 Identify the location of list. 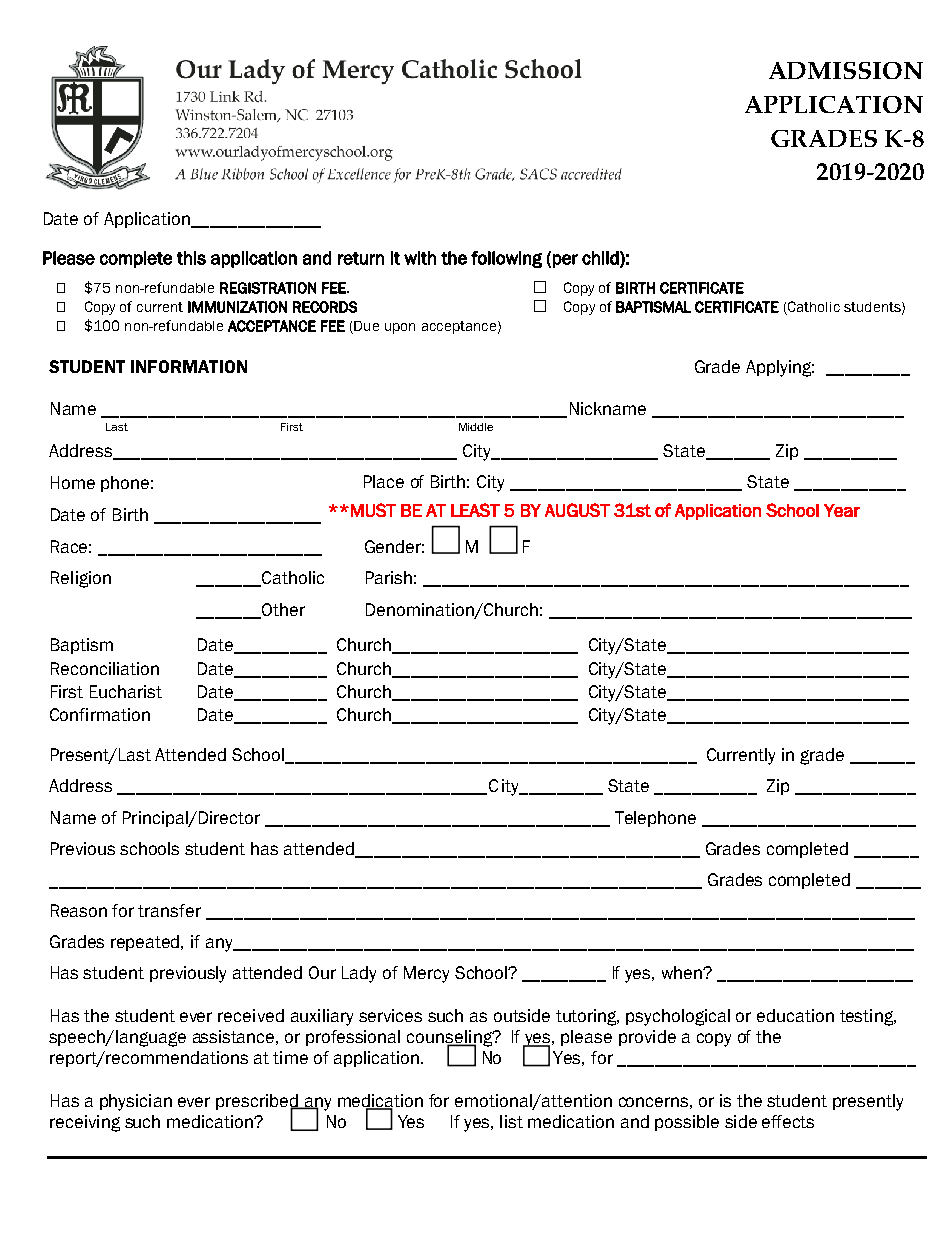
(511, 1121).
